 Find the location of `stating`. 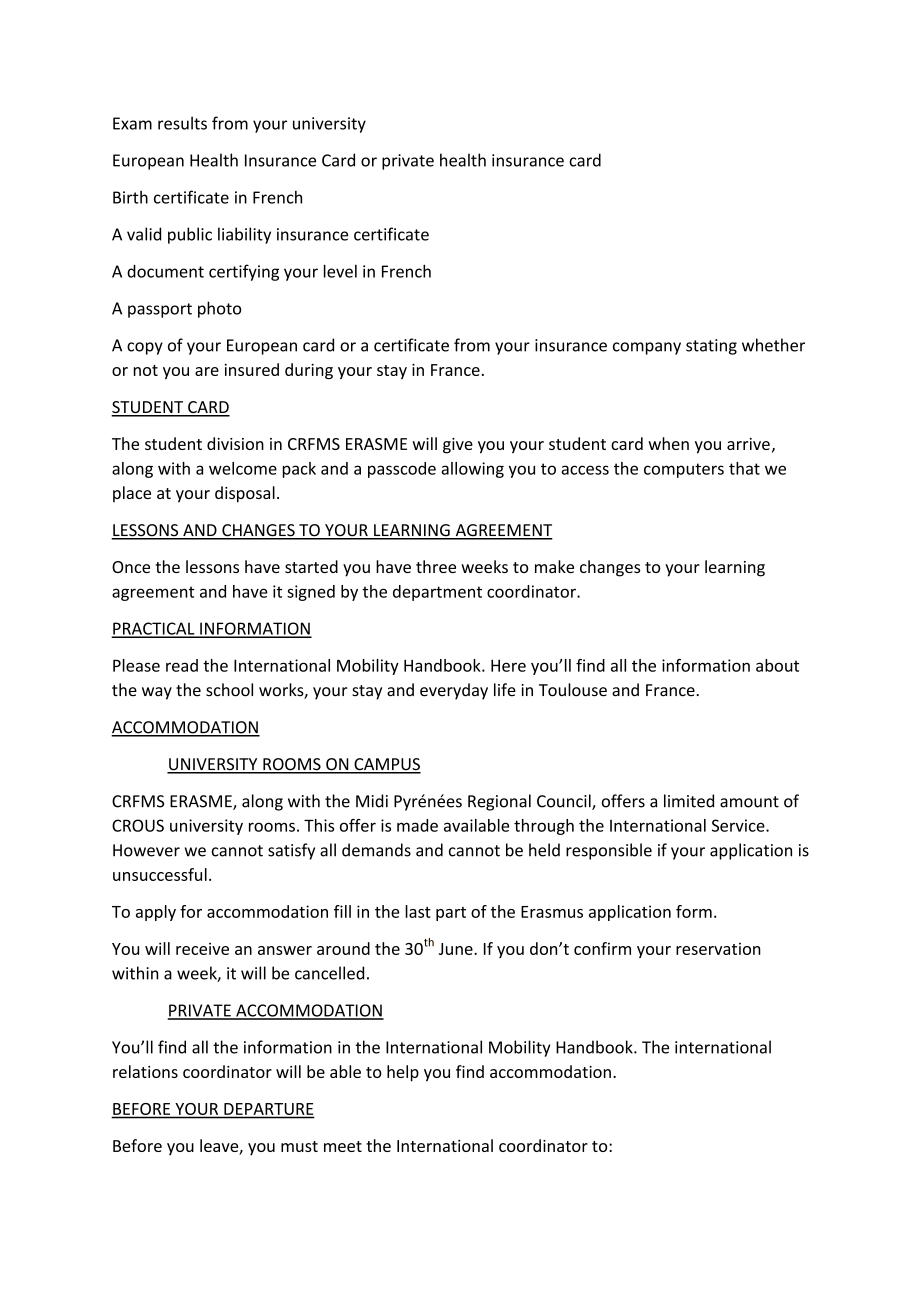

stating is located at coordinates (711, 347).
